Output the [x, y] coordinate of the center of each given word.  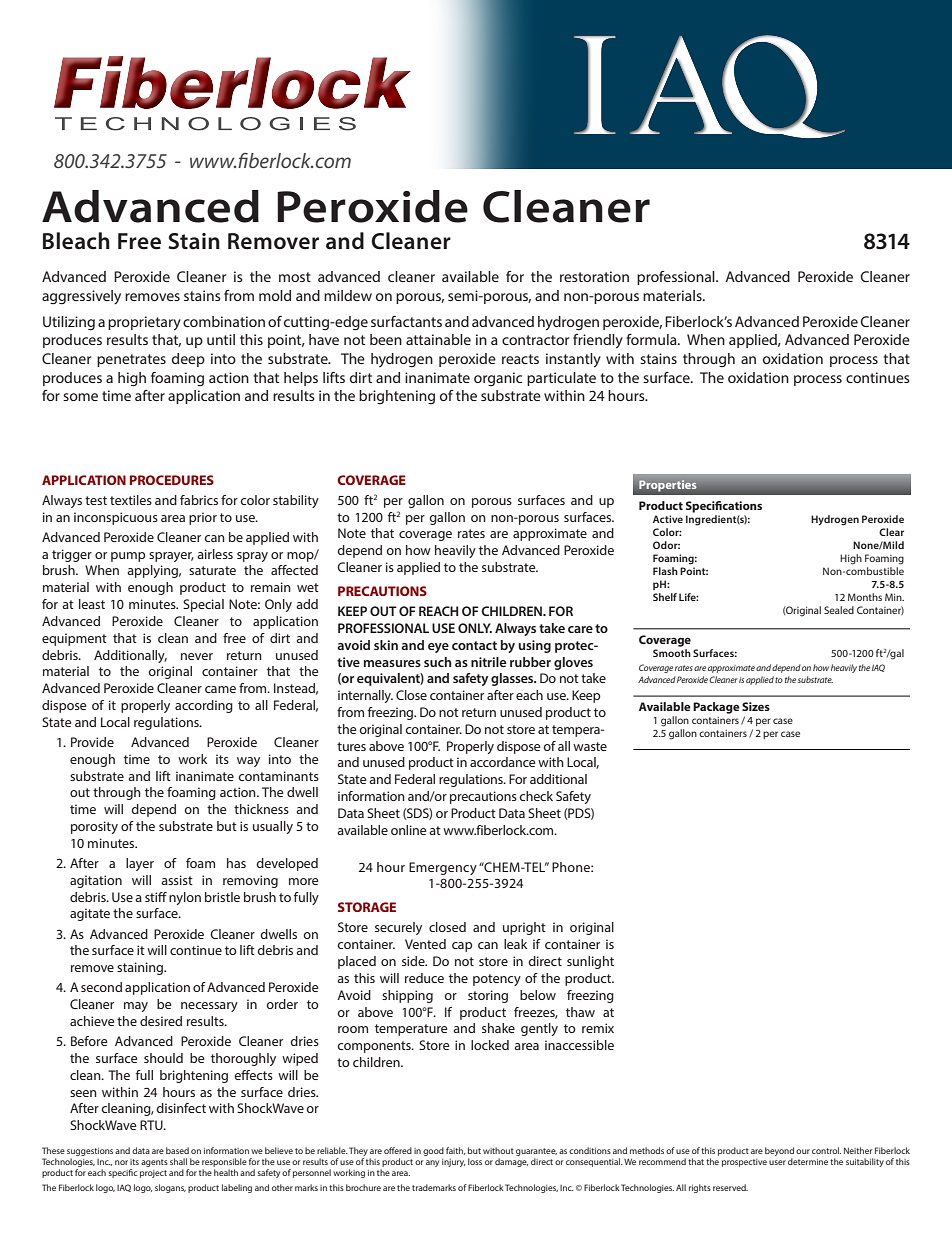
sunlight [590, 962]
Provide [92, 742]
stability [296, 501]
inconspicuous [116, 518]
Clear [891, 532]
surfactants [406, 321]
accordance [503, 762]
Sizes [756, 706]
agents [154, 1163]
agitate [90, 914]
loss [475, 1161]
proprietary [144, 323]
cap [462, 947]
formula [652, 339]
